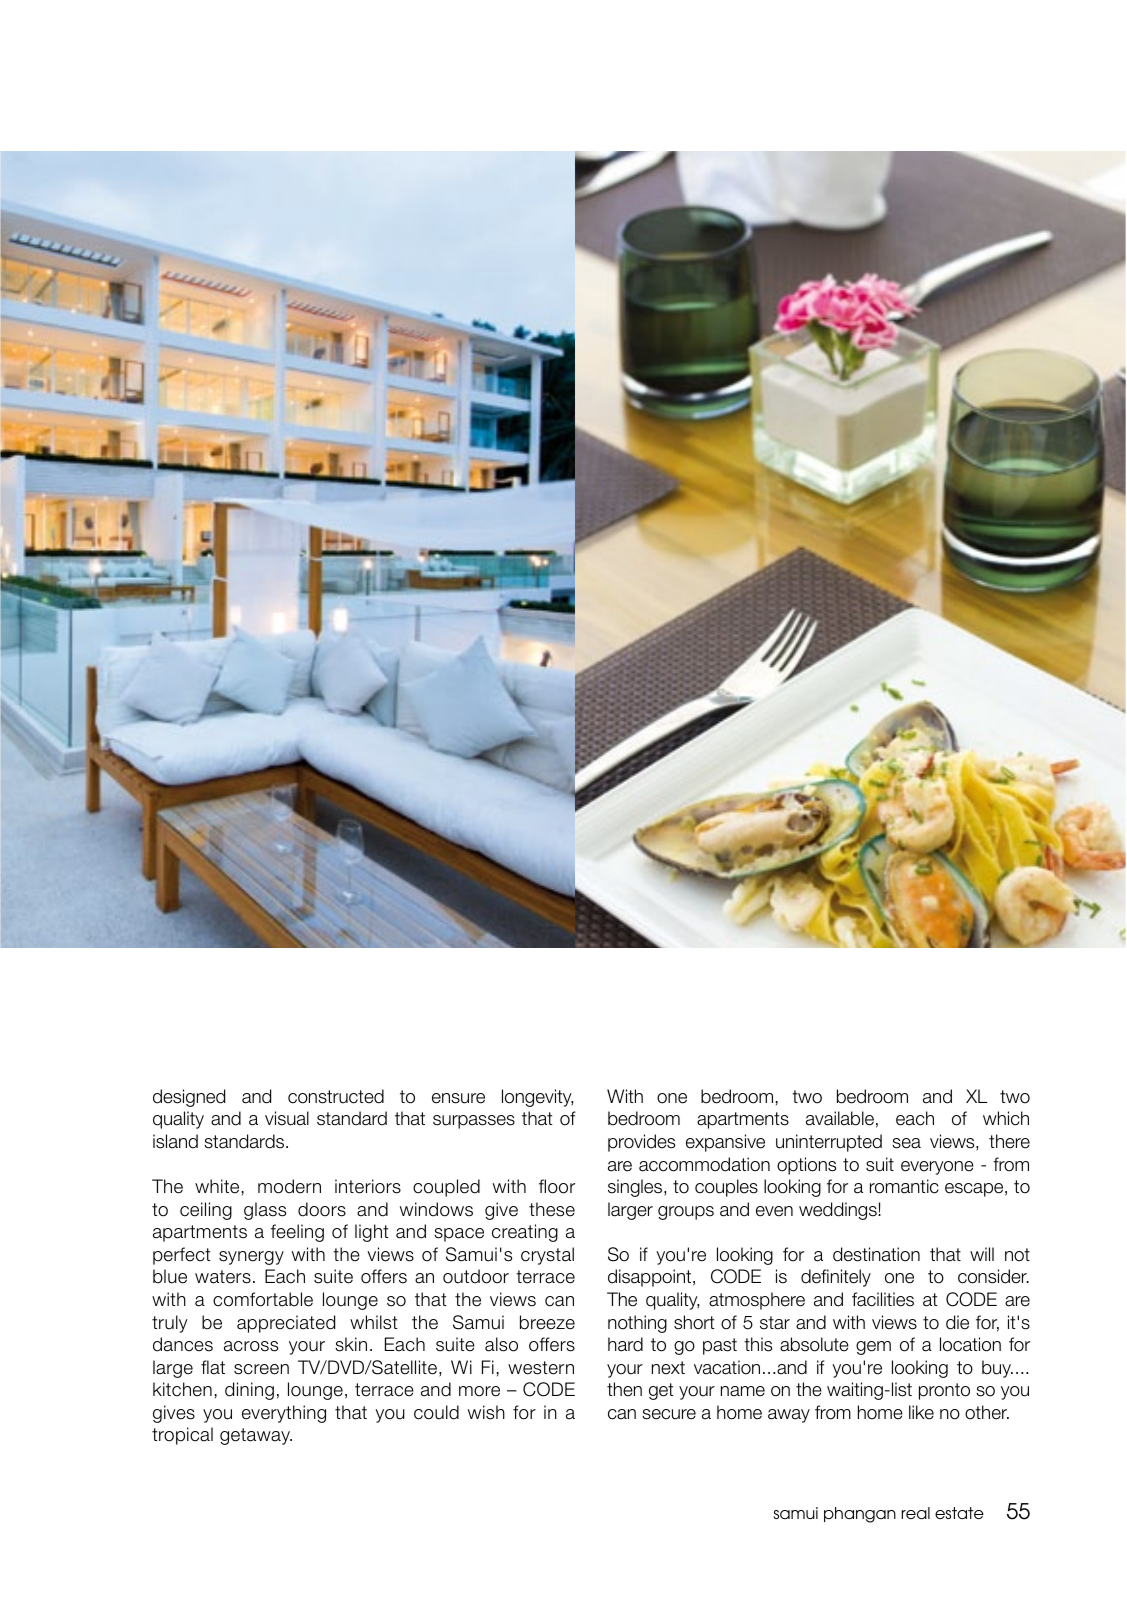 The height and width of the page is (1600, 1127). Describe the element at coordinates (287, 1118) in the page. I see `visual` at that location.
